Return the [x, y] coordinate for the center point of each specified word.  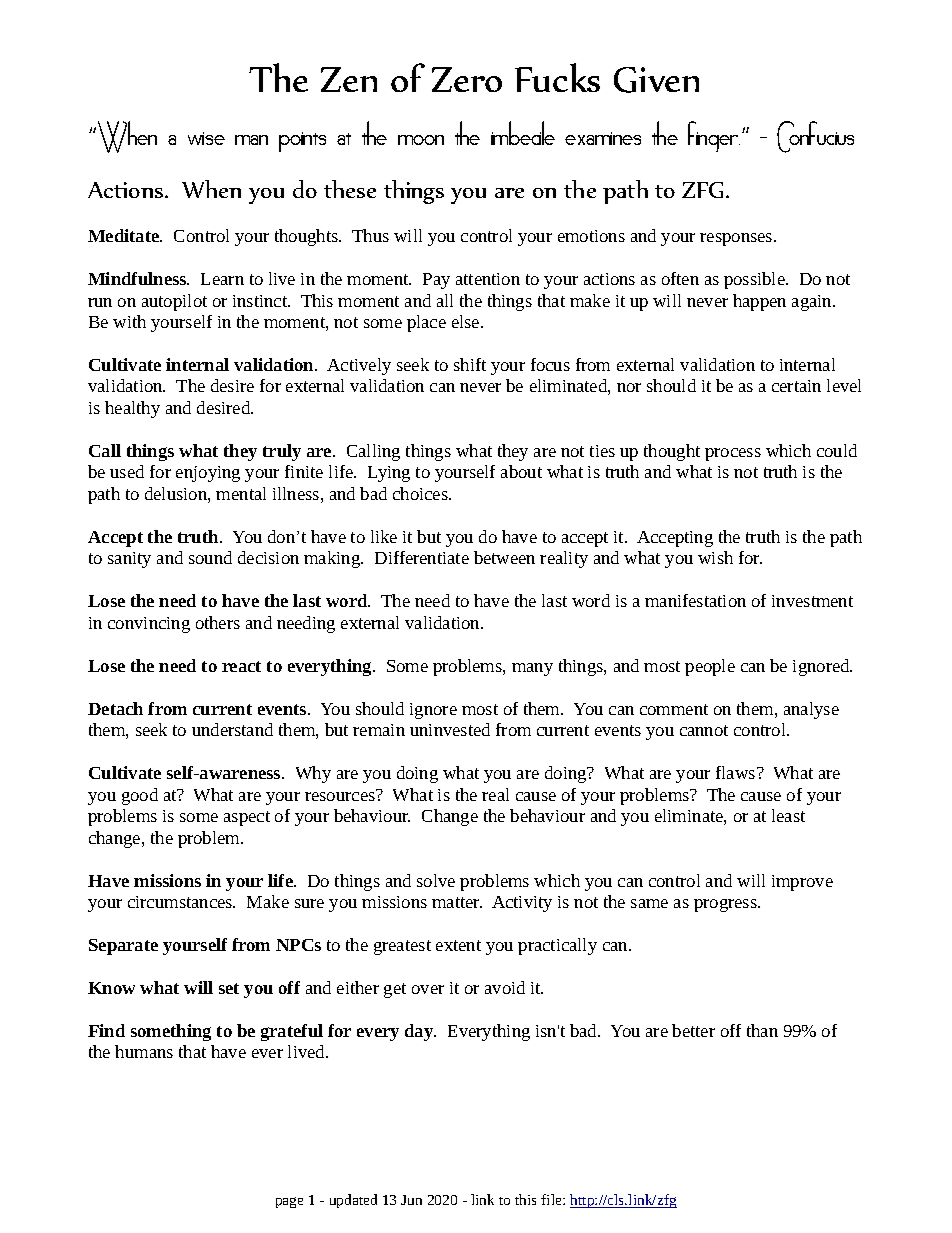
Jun [411, 1200]
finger [714, 136]
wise [206, 138]
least [788, 815]
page [289, 1202]
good [140, 796]
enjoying [208, 474]
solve [436, 880]
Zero [467, 79]
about [521, 471]
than [762, 1030]
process [733, 454]
